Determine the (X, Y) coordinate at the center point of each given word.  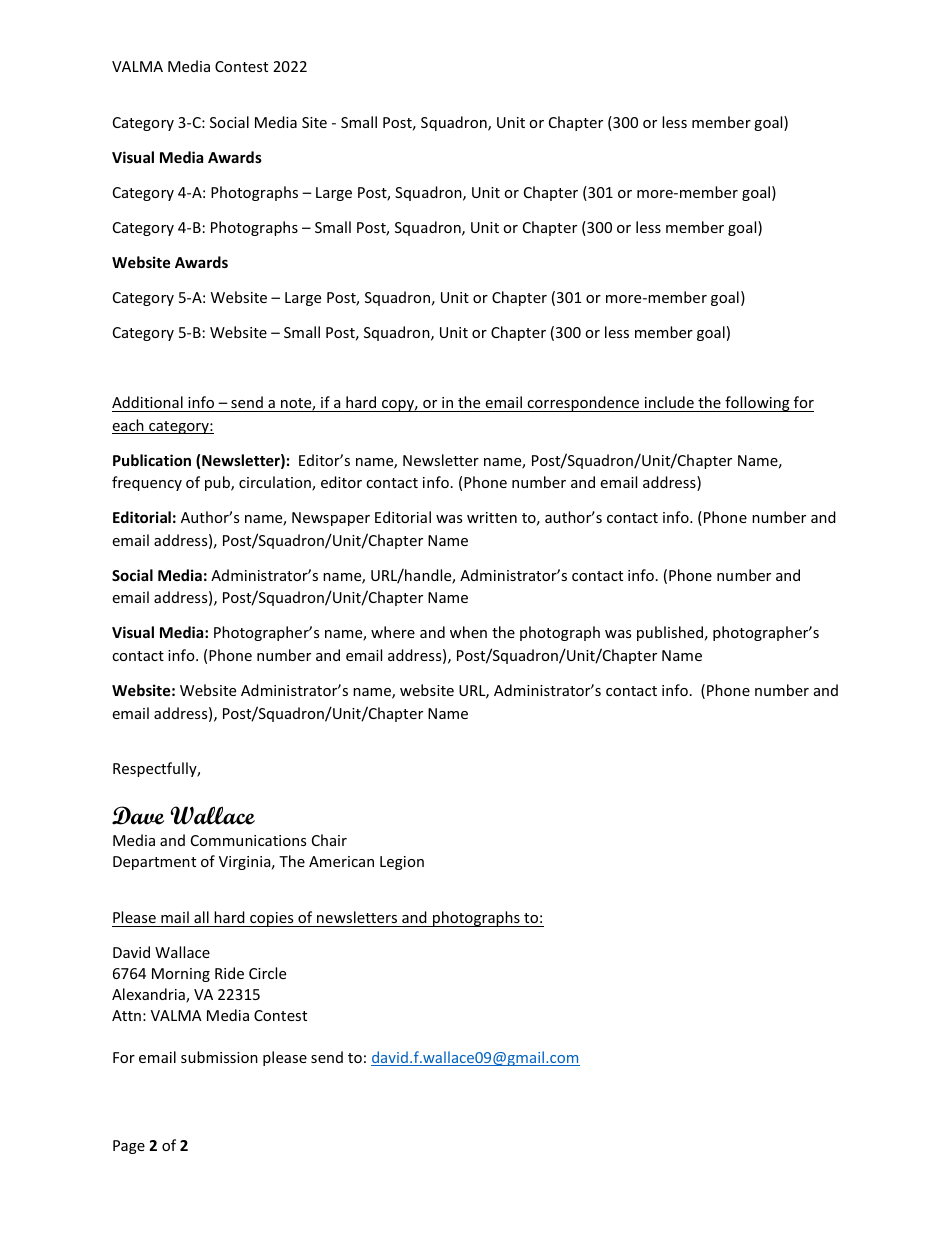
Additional (147, 402)
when (468, 632)
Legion (402, 863)
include (669, 402)
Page (129, 1147)
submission (219, 1057)
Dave (138, 815)
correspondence (583, 404)
